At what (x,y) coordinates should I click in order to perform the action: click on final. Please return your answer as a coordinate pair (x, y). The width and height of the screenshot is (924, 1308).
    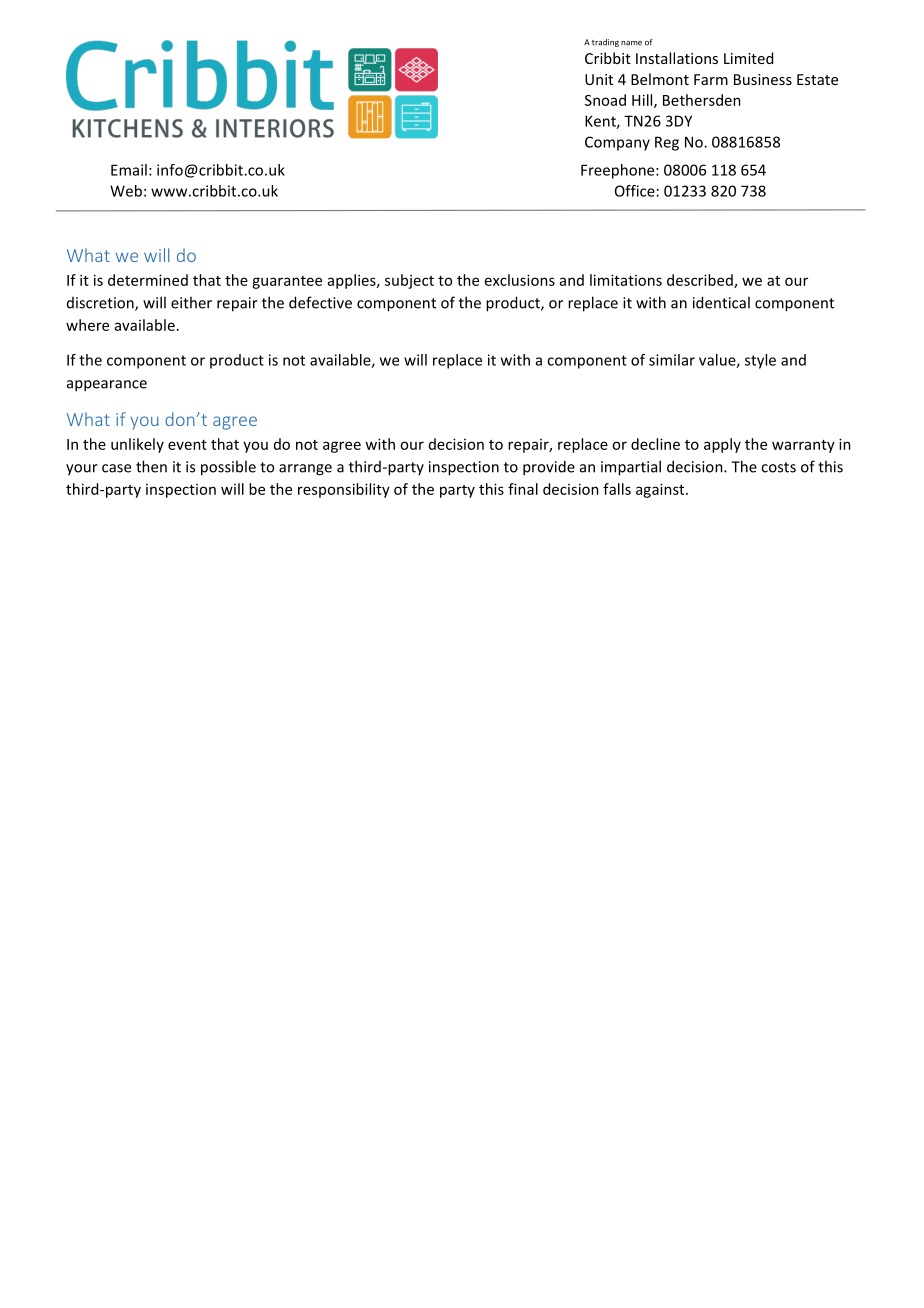
    Looking at the image, I should click on (523, 489).
